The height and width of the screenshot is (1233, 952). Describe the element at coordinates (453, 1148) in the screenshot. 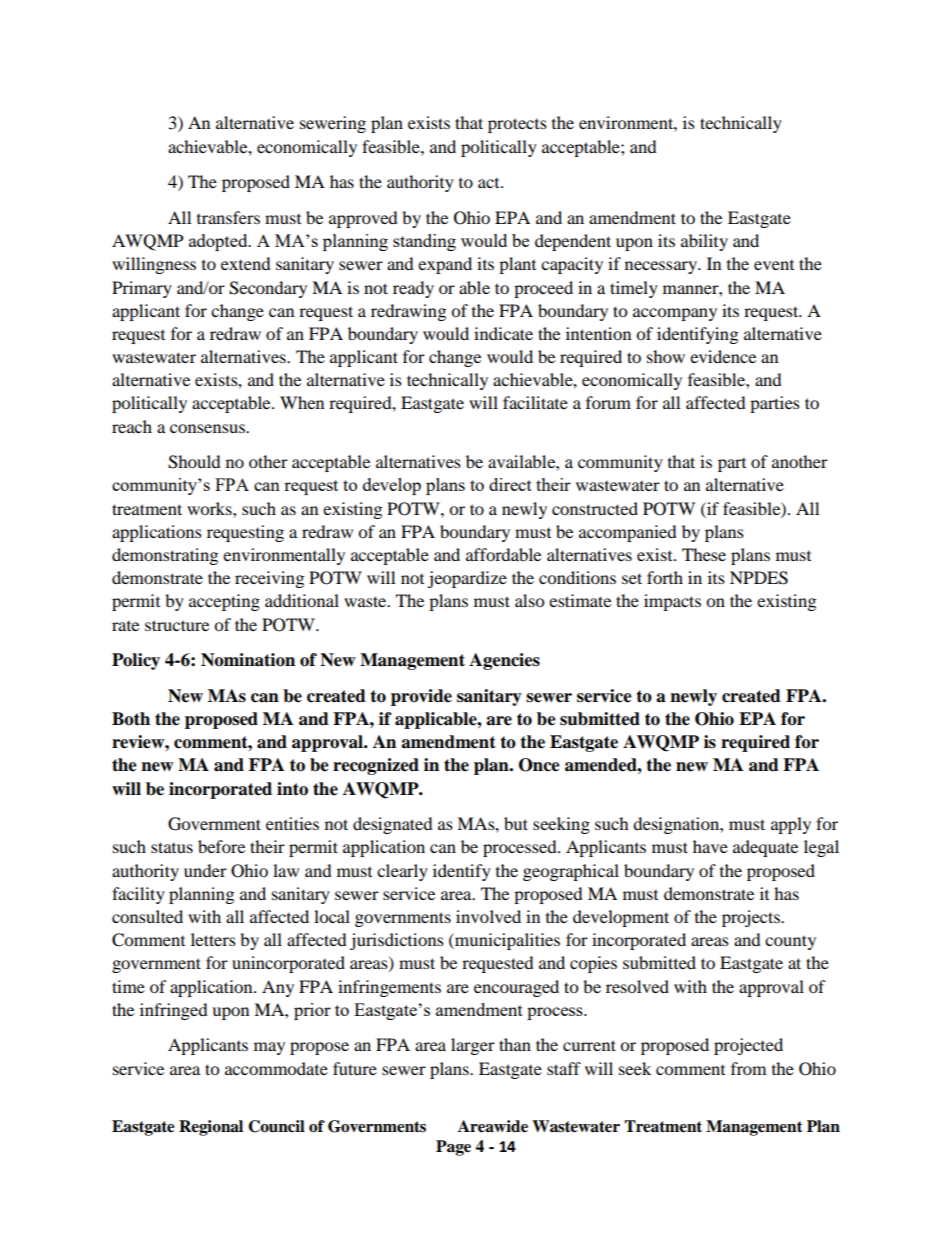

I see `Page` at that location.
